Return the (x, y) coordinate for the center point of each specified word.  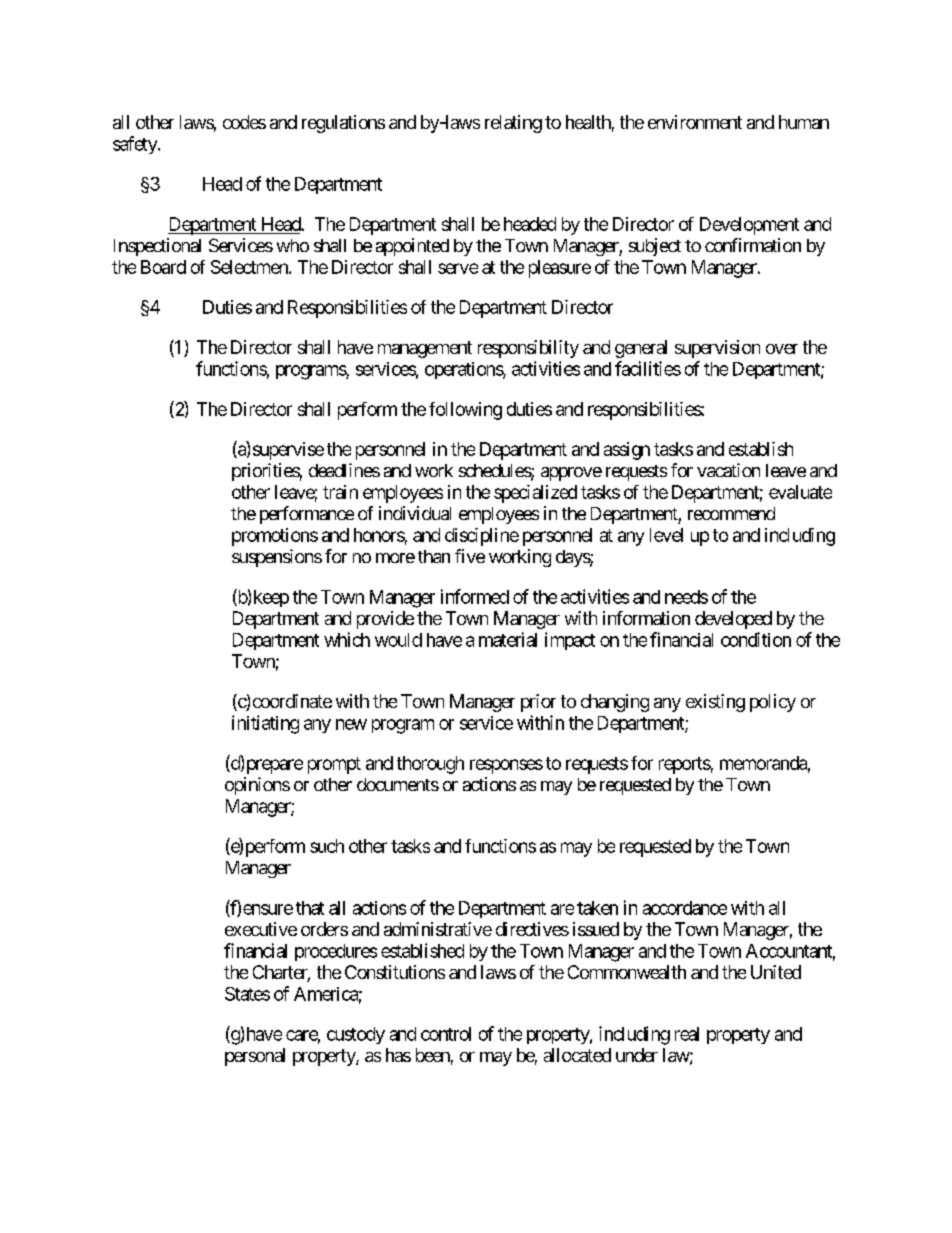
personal (255, 1057)
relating (513, 124)
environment (695, 122)
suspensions (277, 558)
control (446, 1034)
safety (136, 145)
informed (475, 596)
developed (733, 620)
